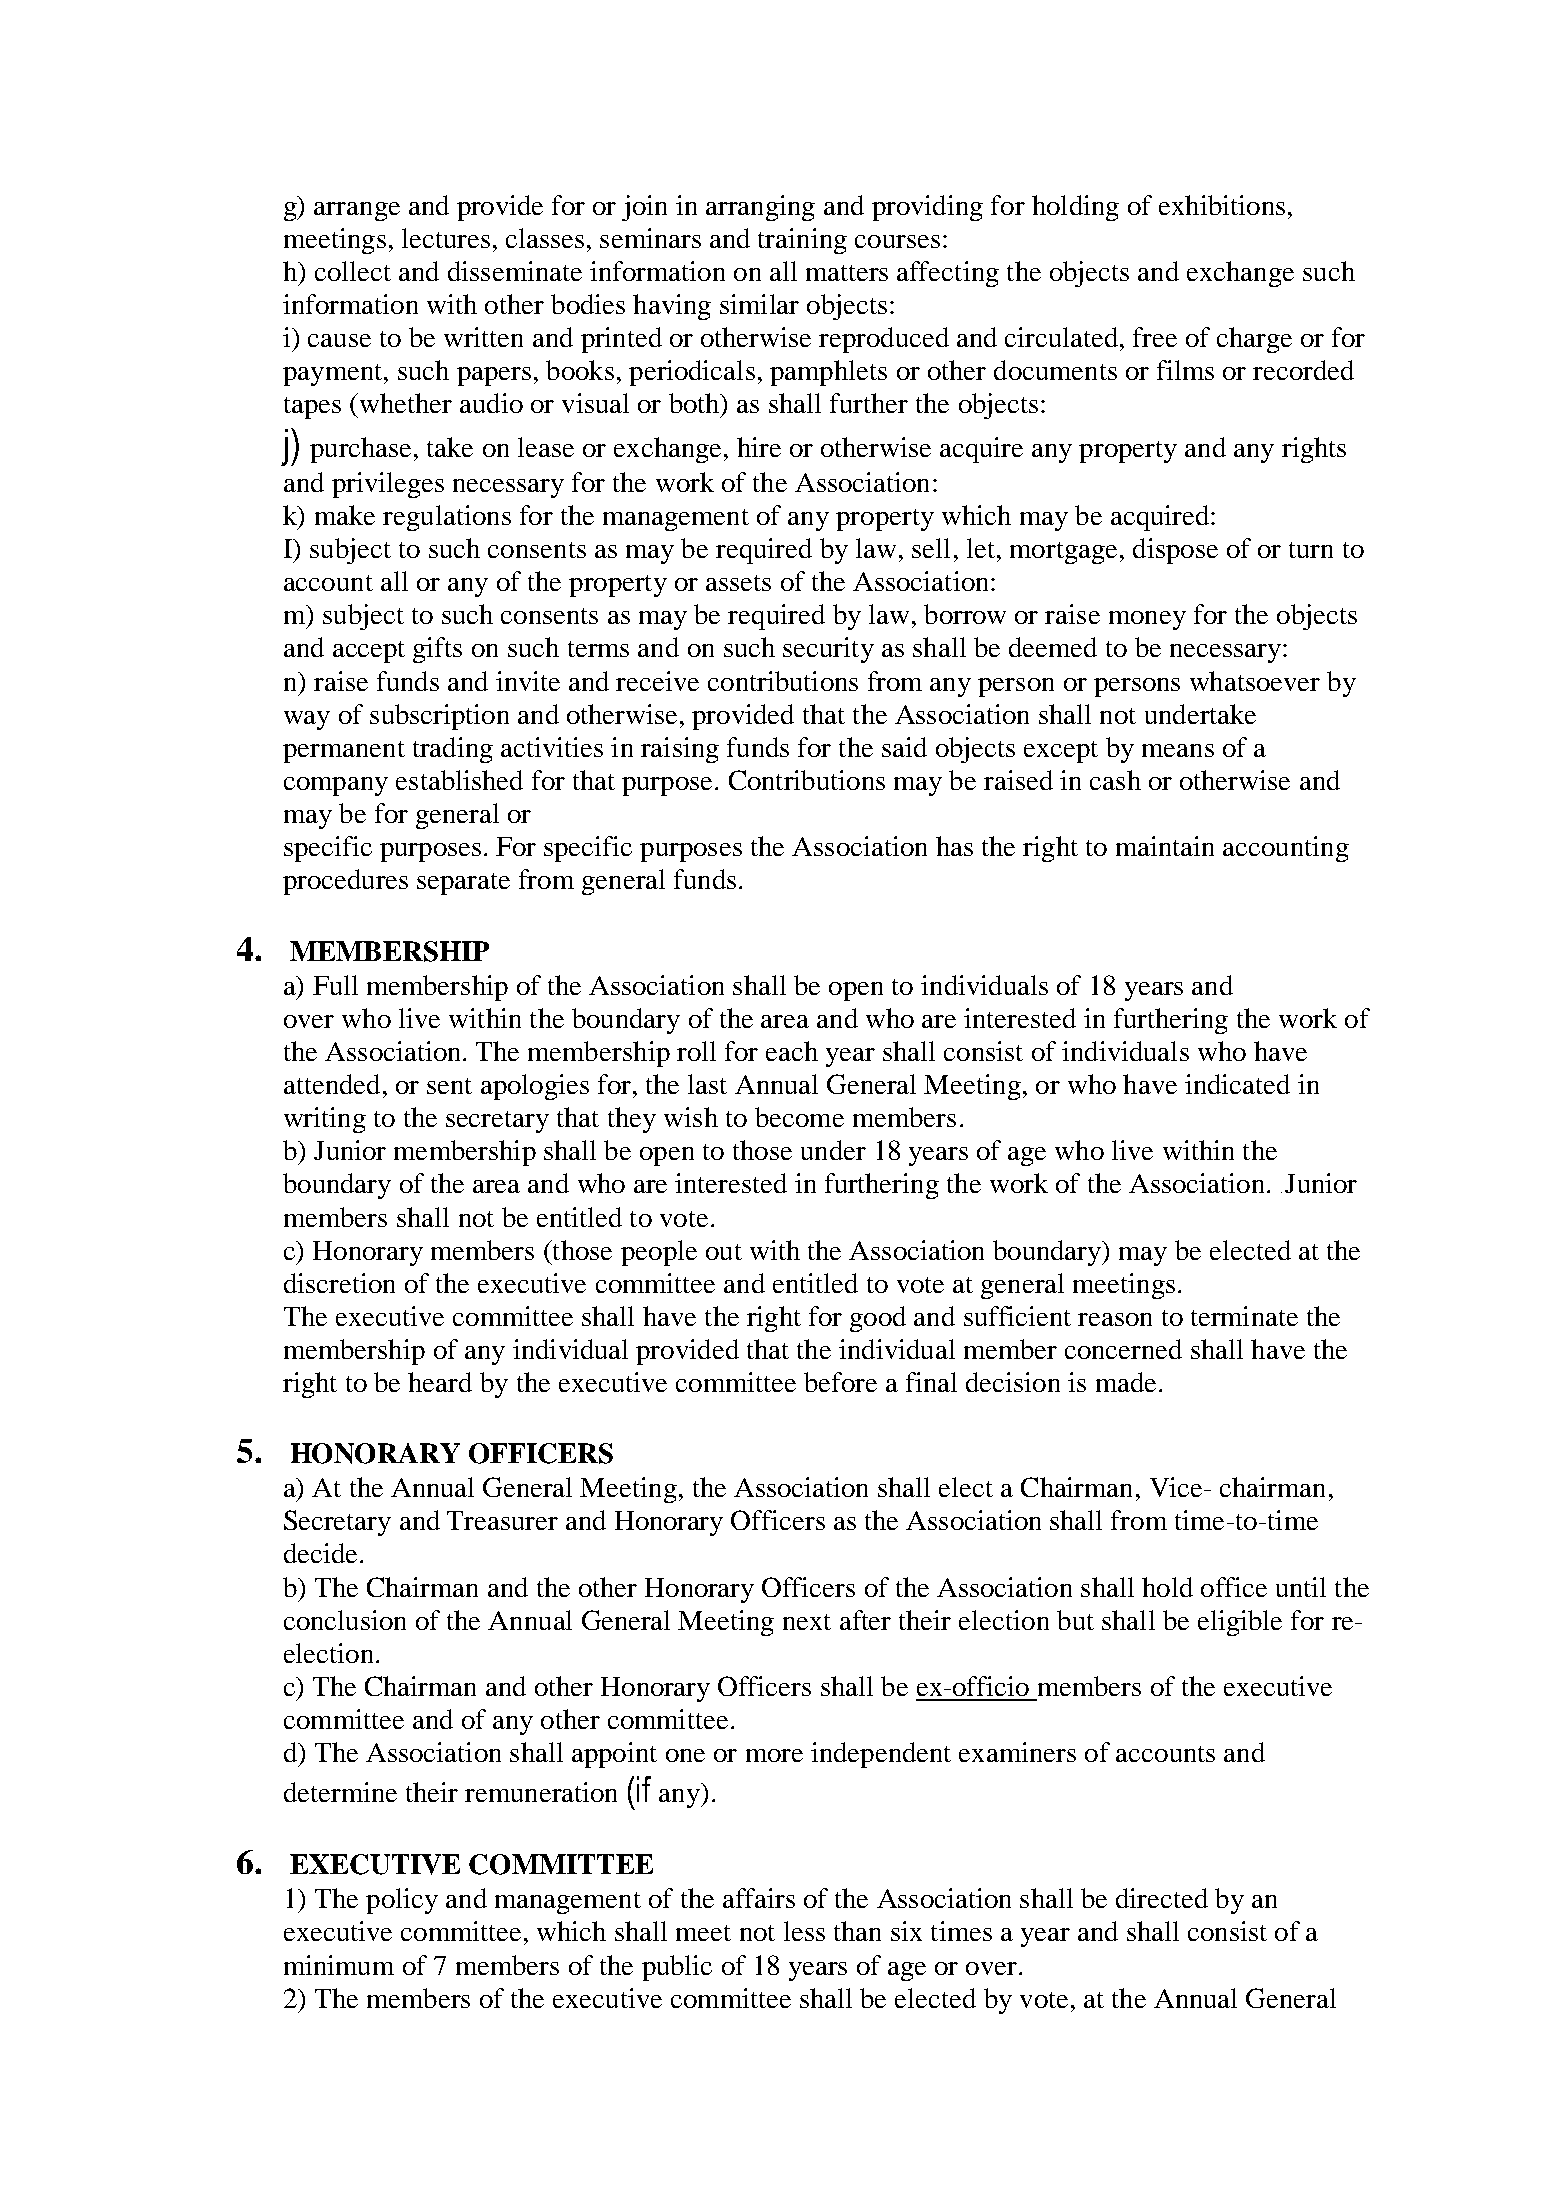 The image size is (1559, 2205). What do you see at coordinates (437, 650) in the page?
I see `gifts` at bounding box center [437, 650].
